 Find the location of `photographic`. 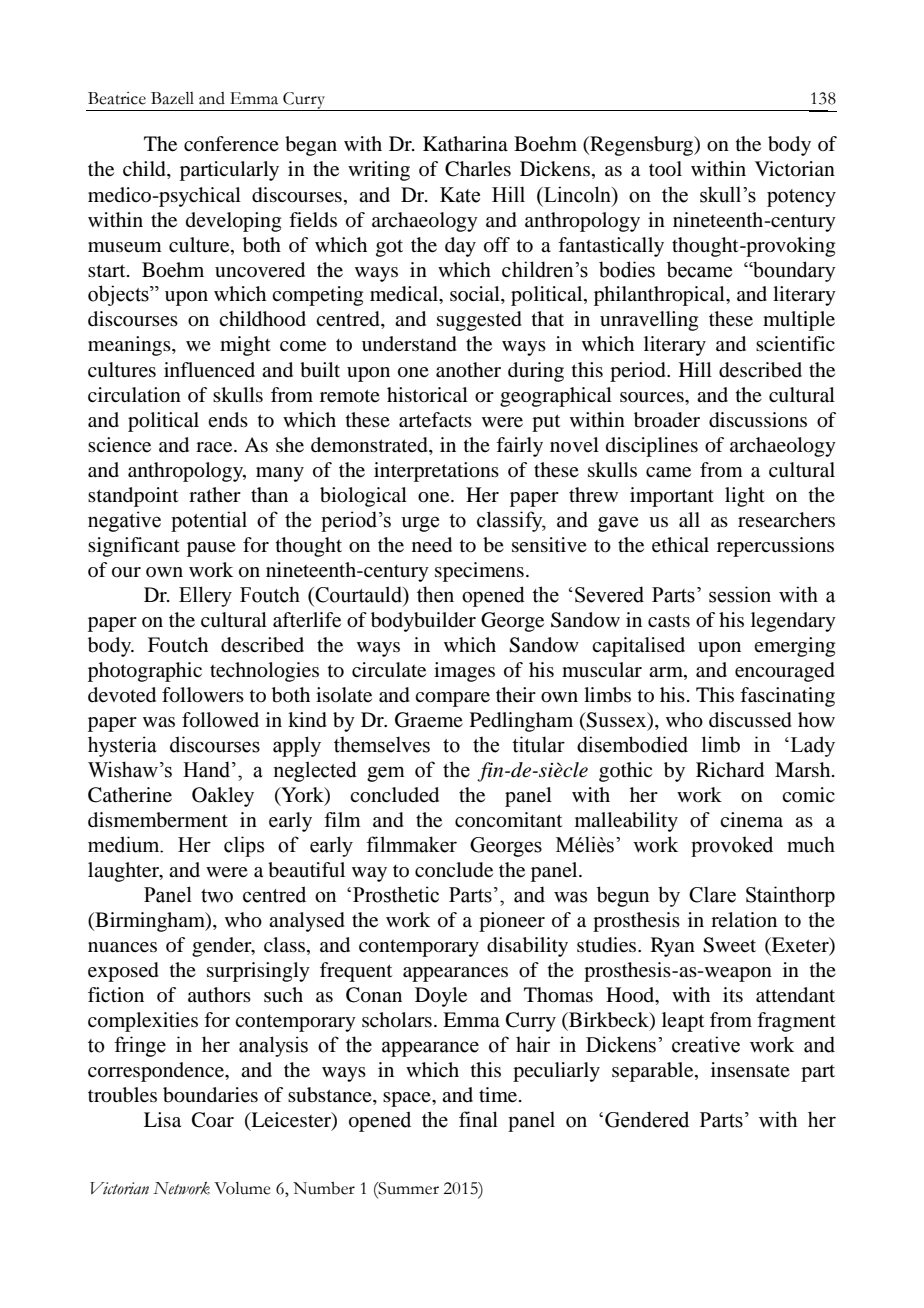

photographic is located at coordinates (145, 672).
